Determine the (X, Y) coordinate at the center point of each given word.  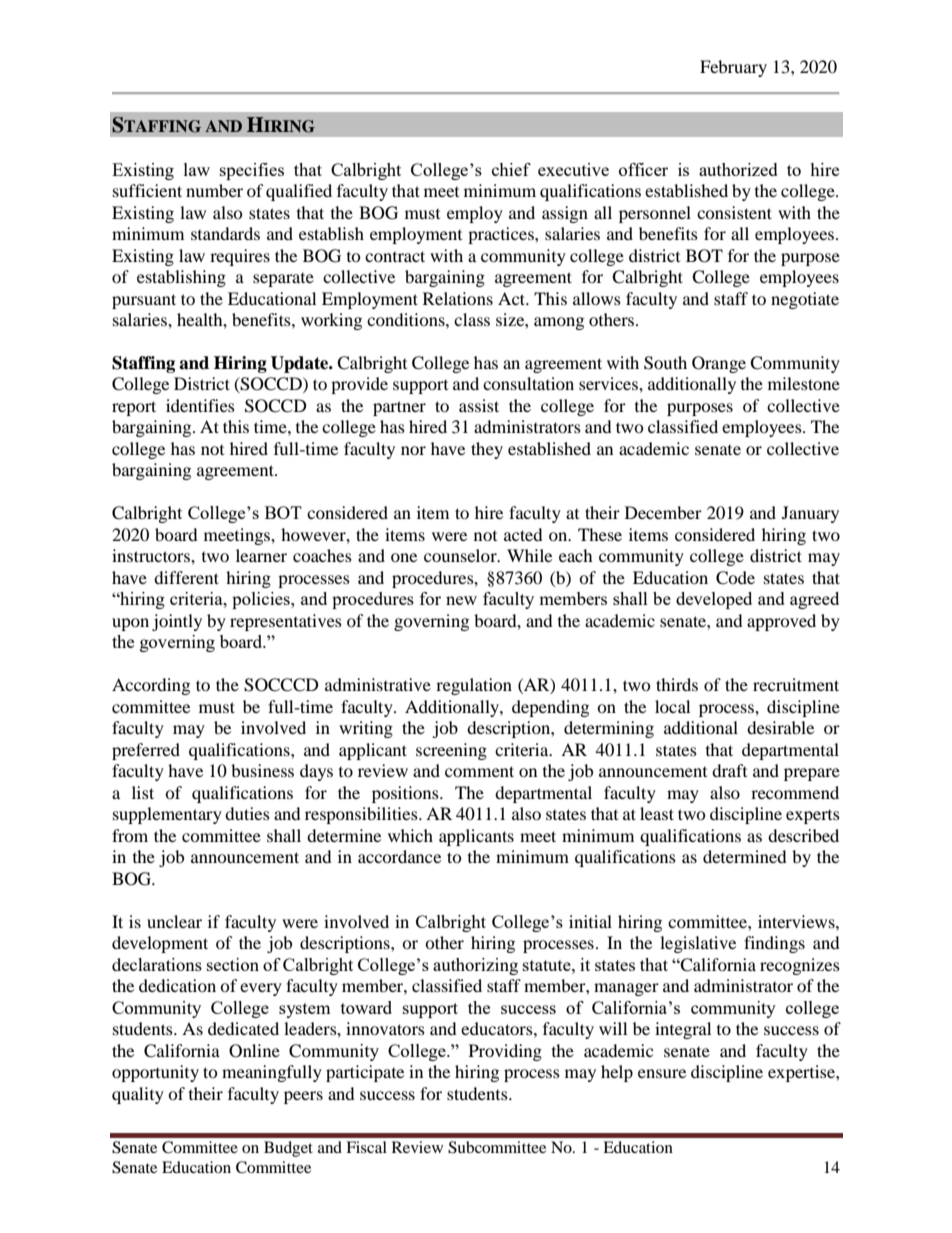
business (262, 770)
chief (511, 169)
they (487, 450)
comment (479, 771)
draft (729, 770)
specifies (252, 171)
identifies (200, 405)
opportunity (155, 1073)
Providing (505, 1052)
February (733, 68)
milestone (804, 383)
